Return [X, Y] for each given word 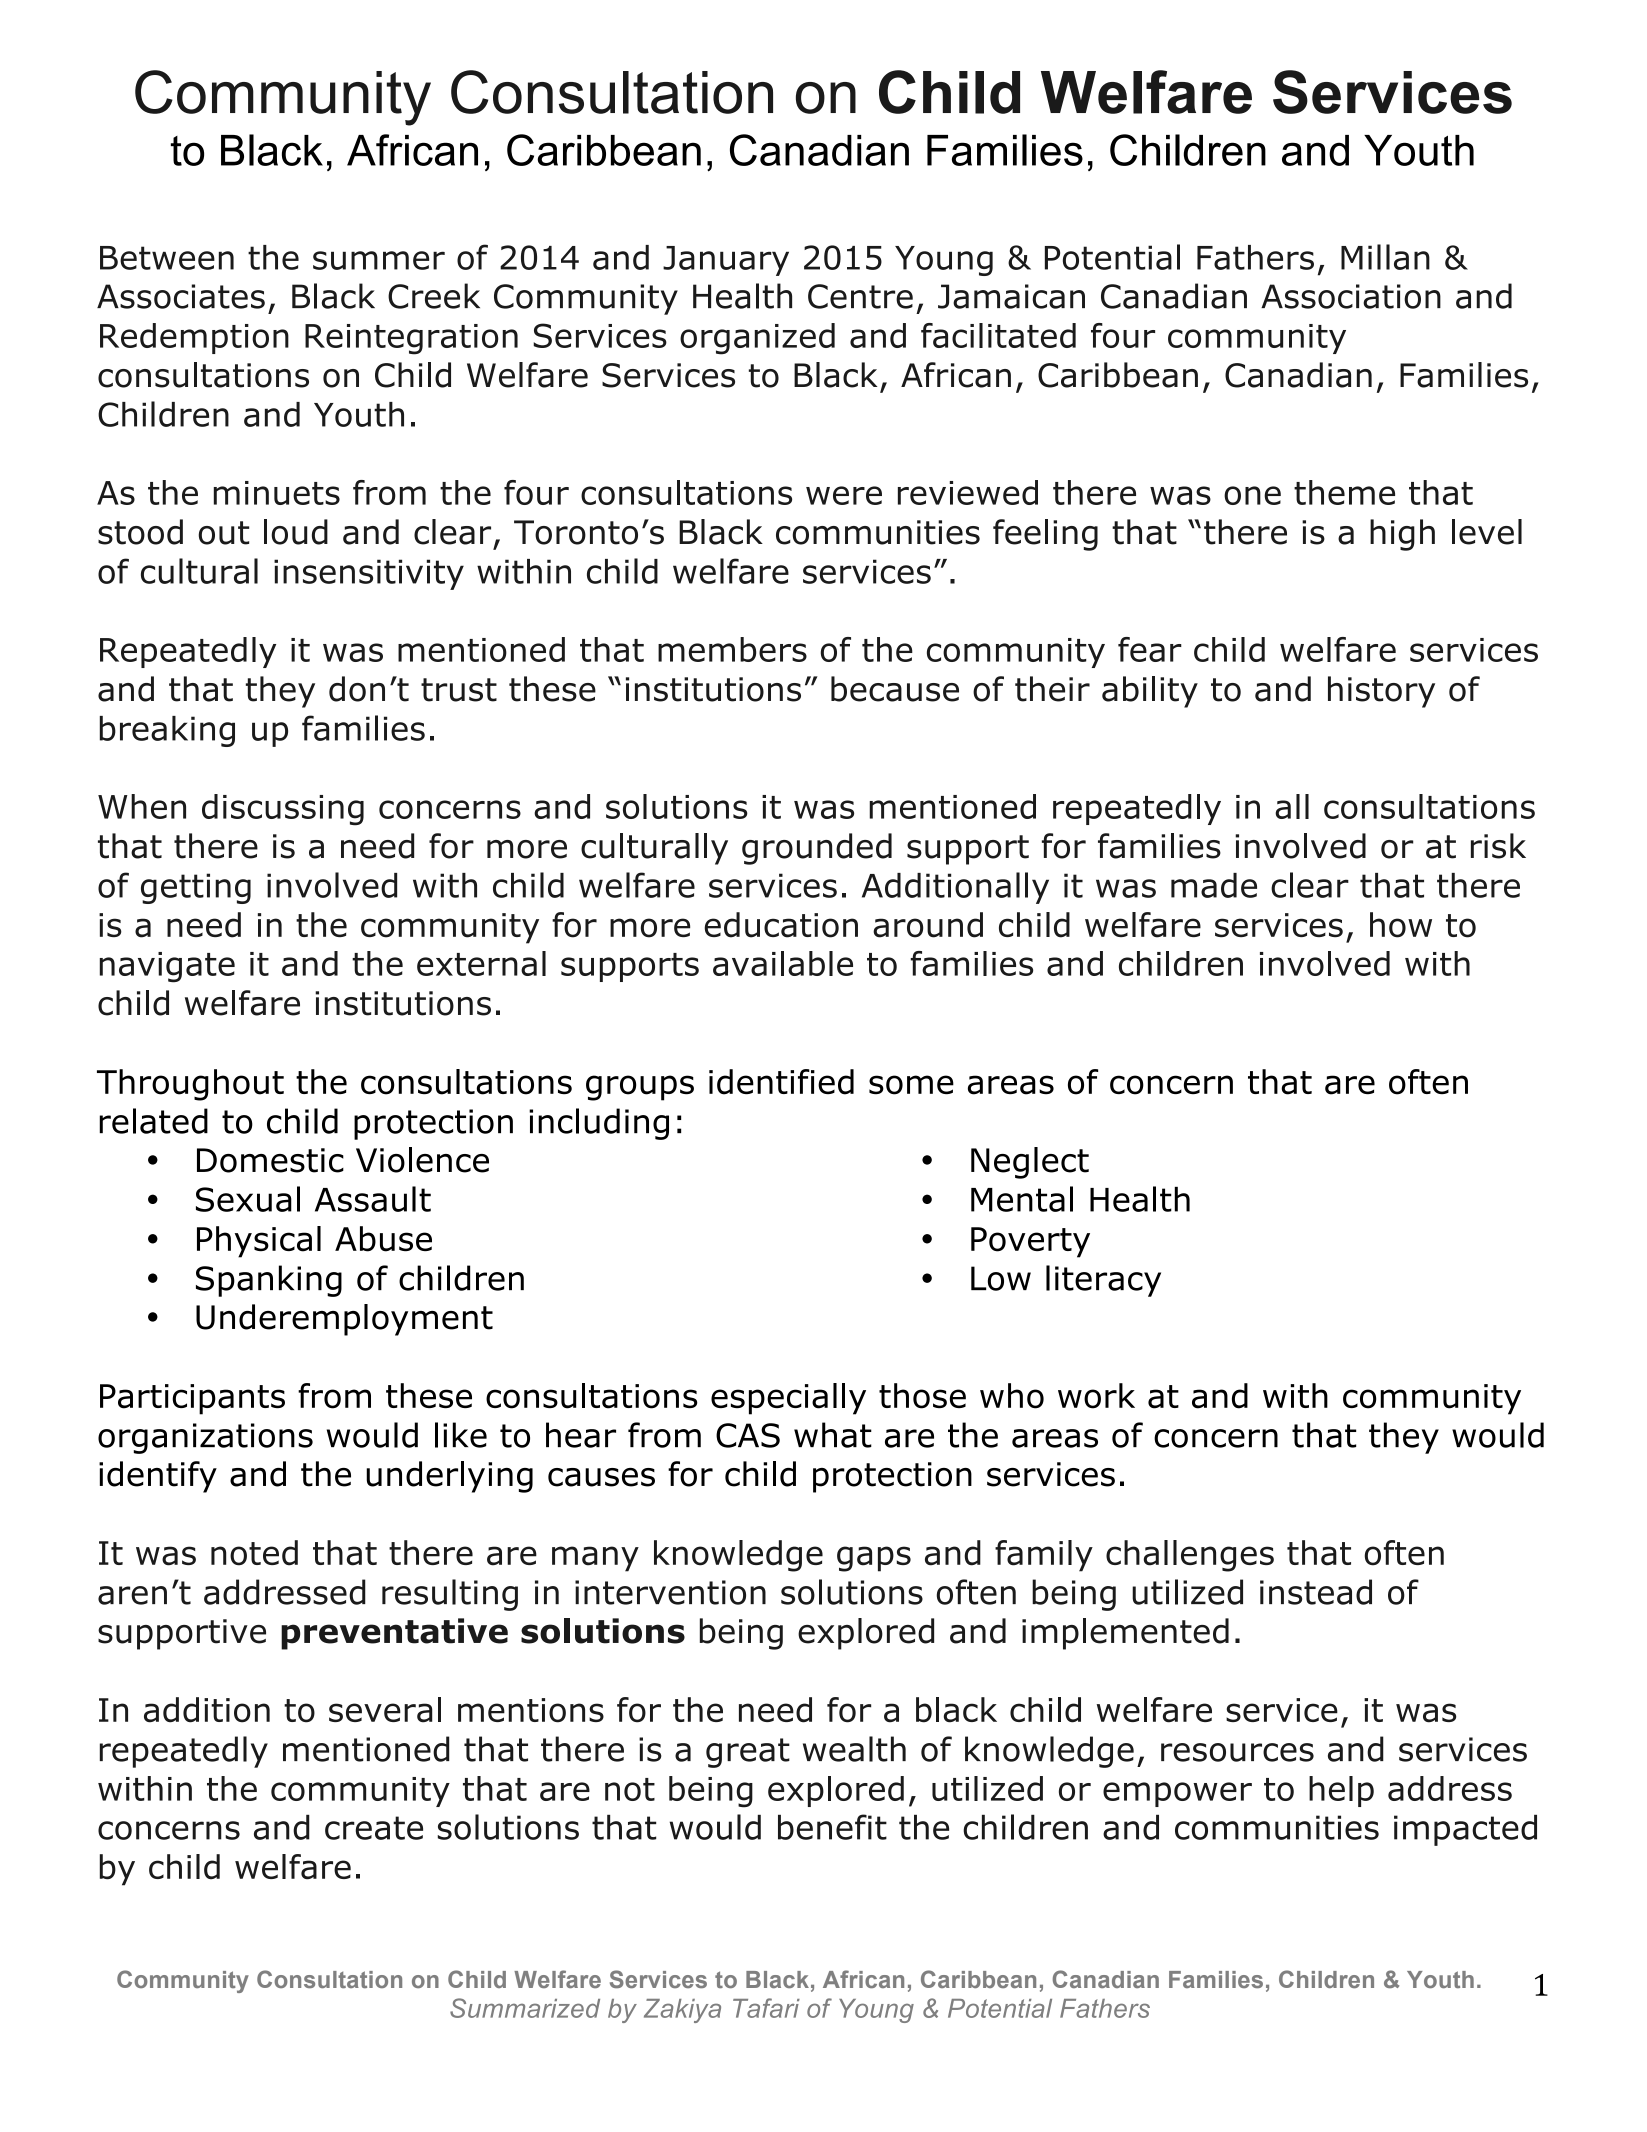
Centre [860, 296]
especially [788, 1399]
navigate [167, 967]
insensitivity [369, 574]
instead [1316, 1592]
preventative [394, 1634]
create [374, 1828]
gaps [874, 1559]
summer [379, 260]
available [783, 963]
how [1401, 925]
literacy [1103, 1281]
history [1381, 692]
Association [1351, 296]
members [732, 649]
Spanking [269, 1281]
